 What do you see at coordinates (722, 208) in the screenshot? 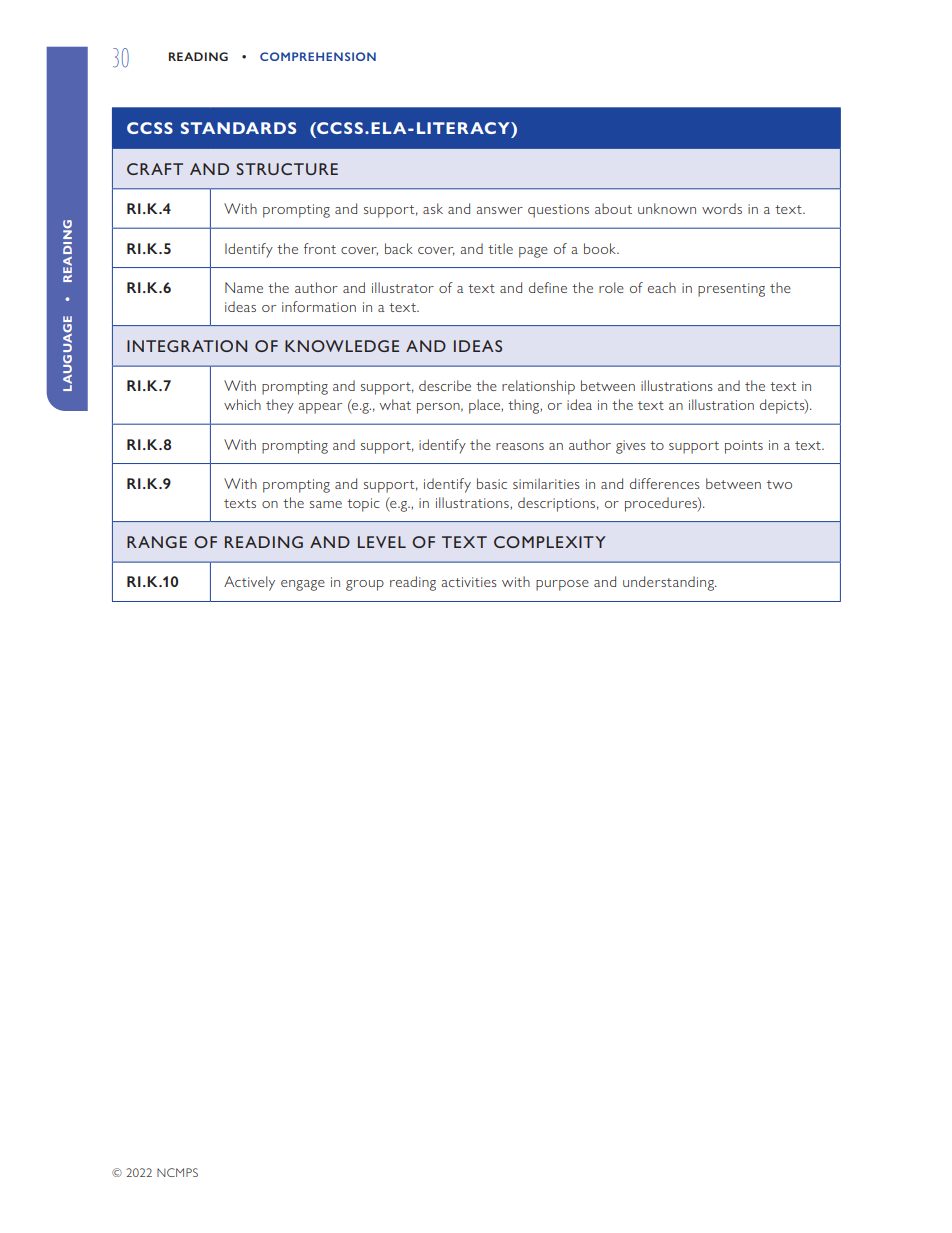
I see `words` at bounding box center [722, 208].
